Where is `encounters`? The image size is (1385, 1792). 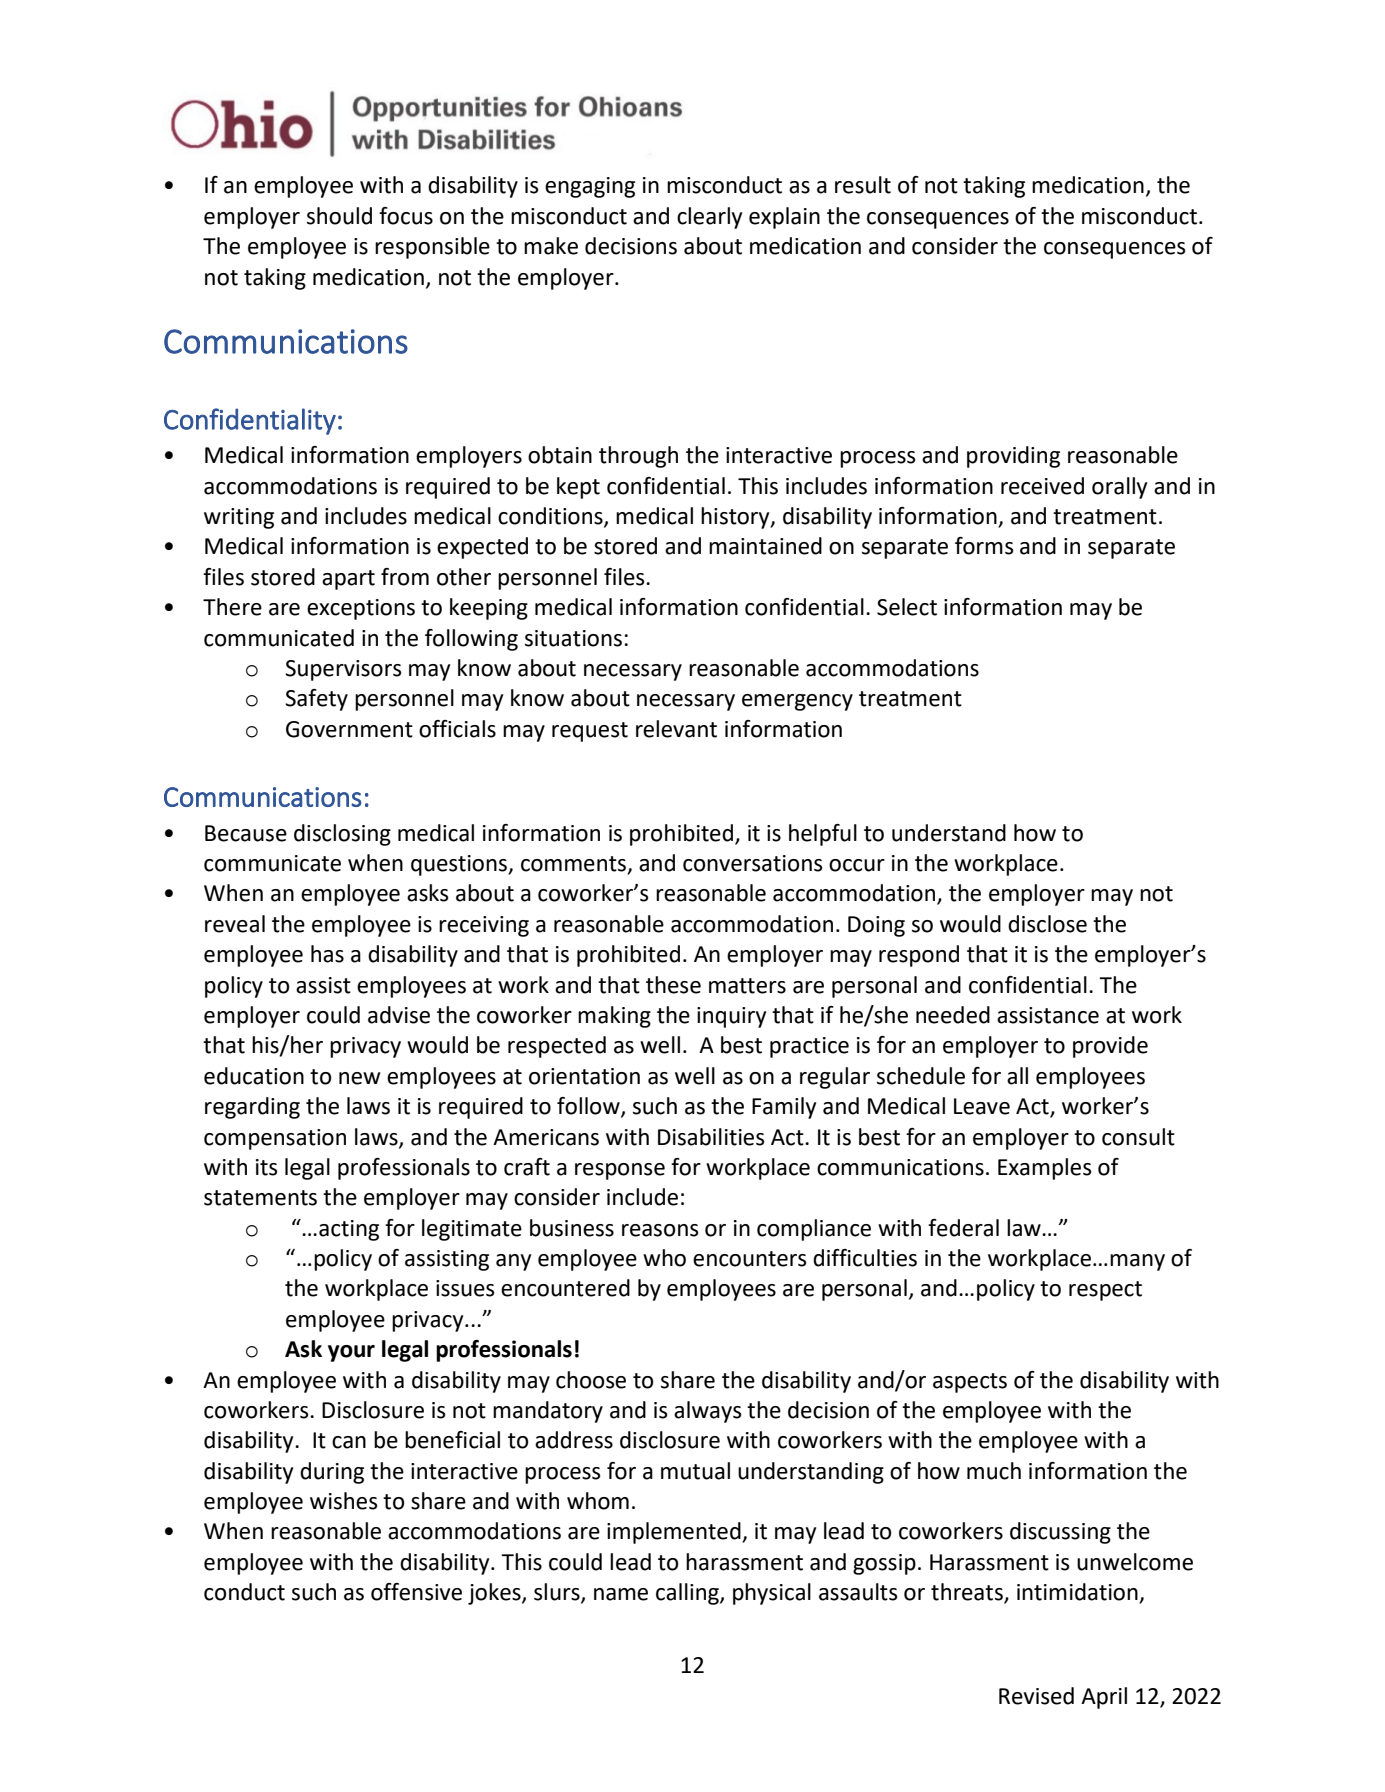
encounters is located at coordinates (750, 1259).
